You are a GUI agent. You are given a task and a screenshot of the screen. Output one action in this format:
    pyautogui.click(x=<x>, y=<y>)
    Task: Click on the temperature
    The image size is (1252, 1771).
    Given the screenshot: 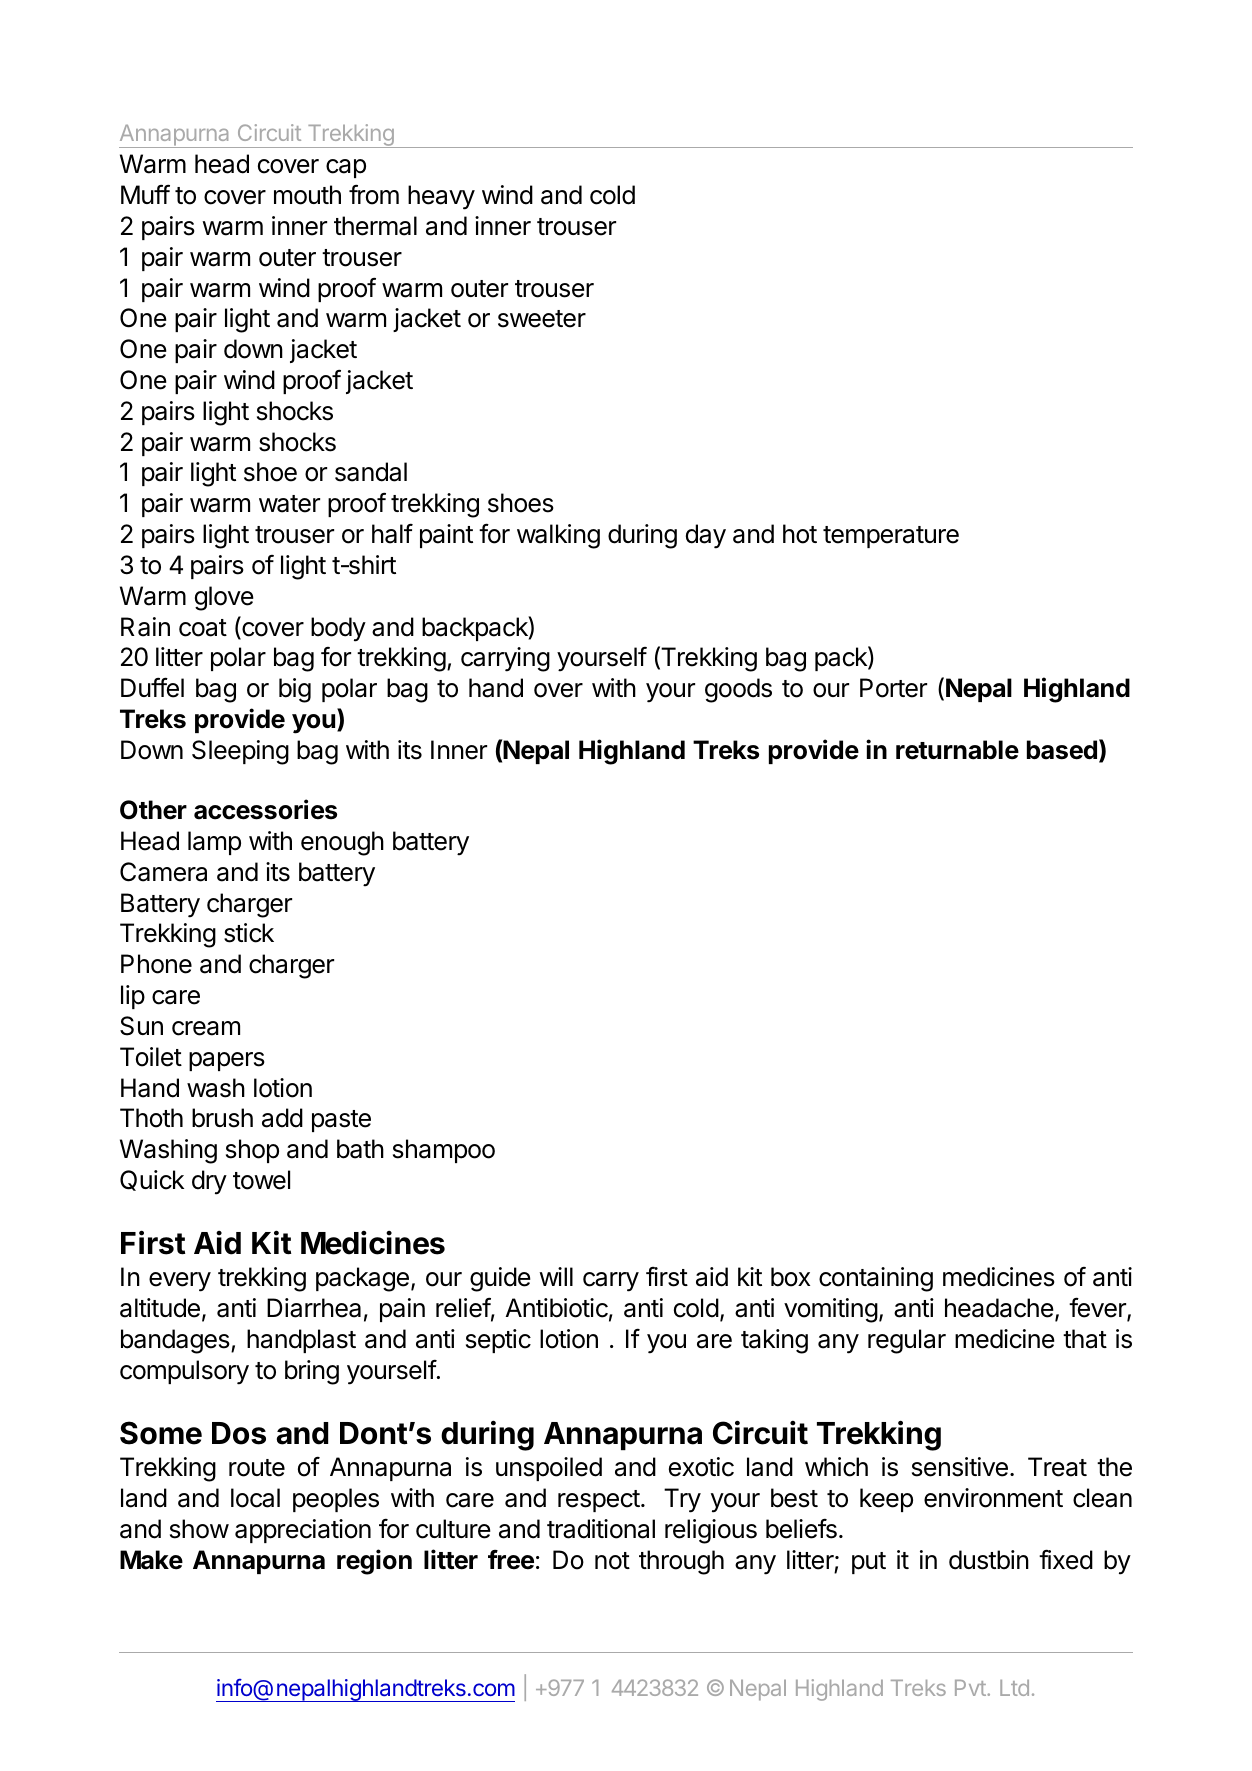 What is the action you would take?
    pyautogui.click(x=891, y=537)
